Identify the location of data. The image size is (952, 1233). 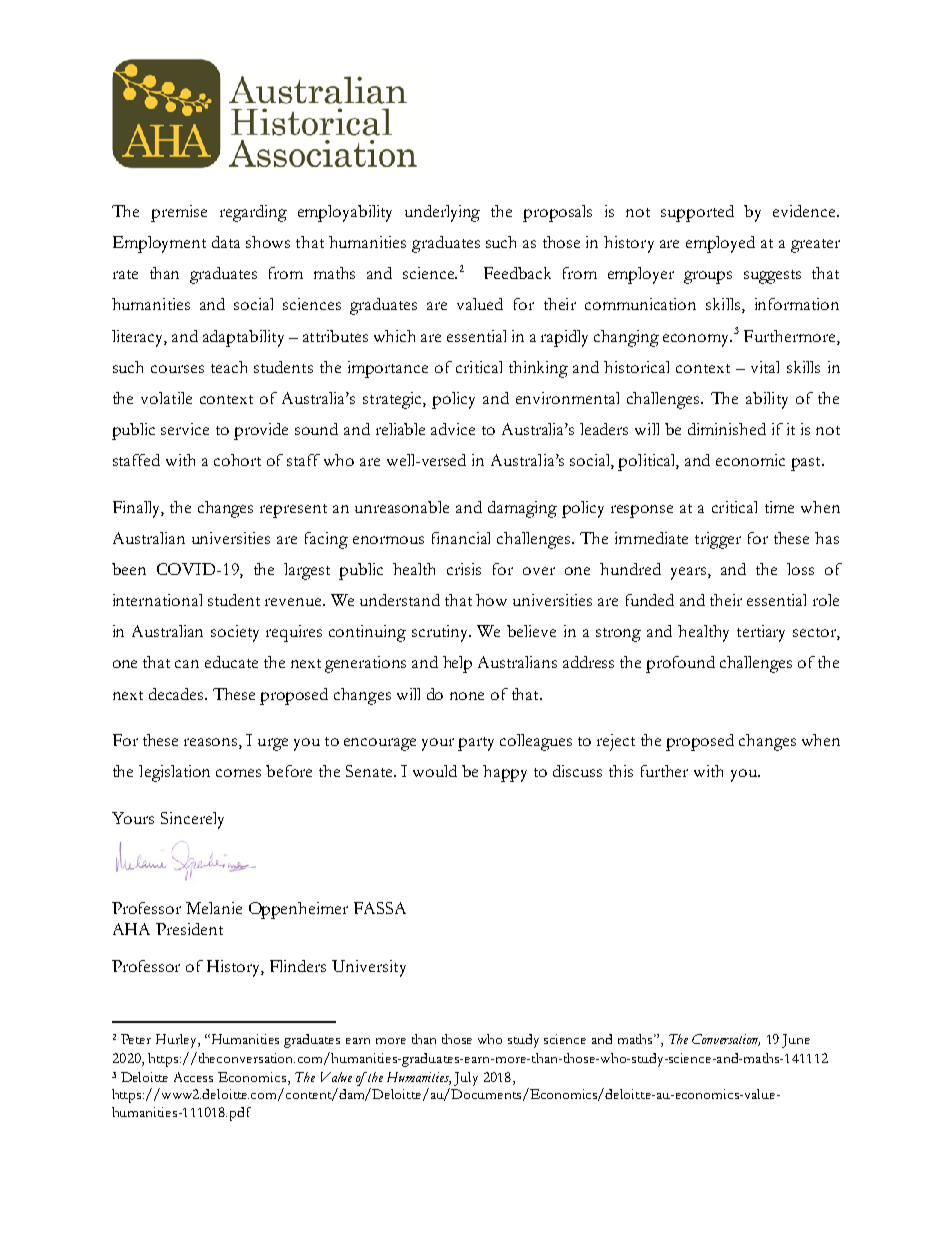
(226, 242).
